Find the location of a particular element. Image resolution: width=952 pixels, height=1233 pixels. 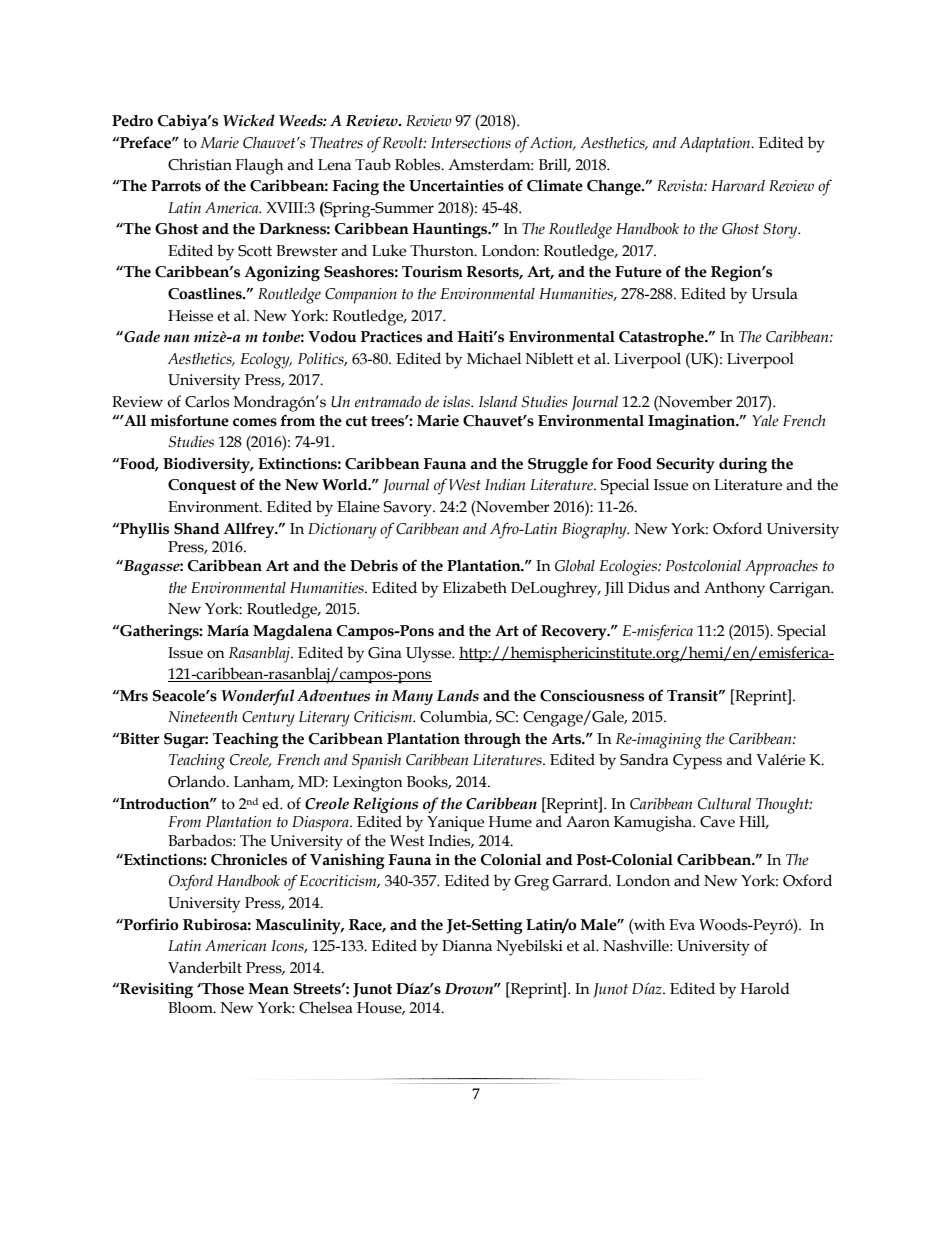

through is located at coordinates (492, 740).
